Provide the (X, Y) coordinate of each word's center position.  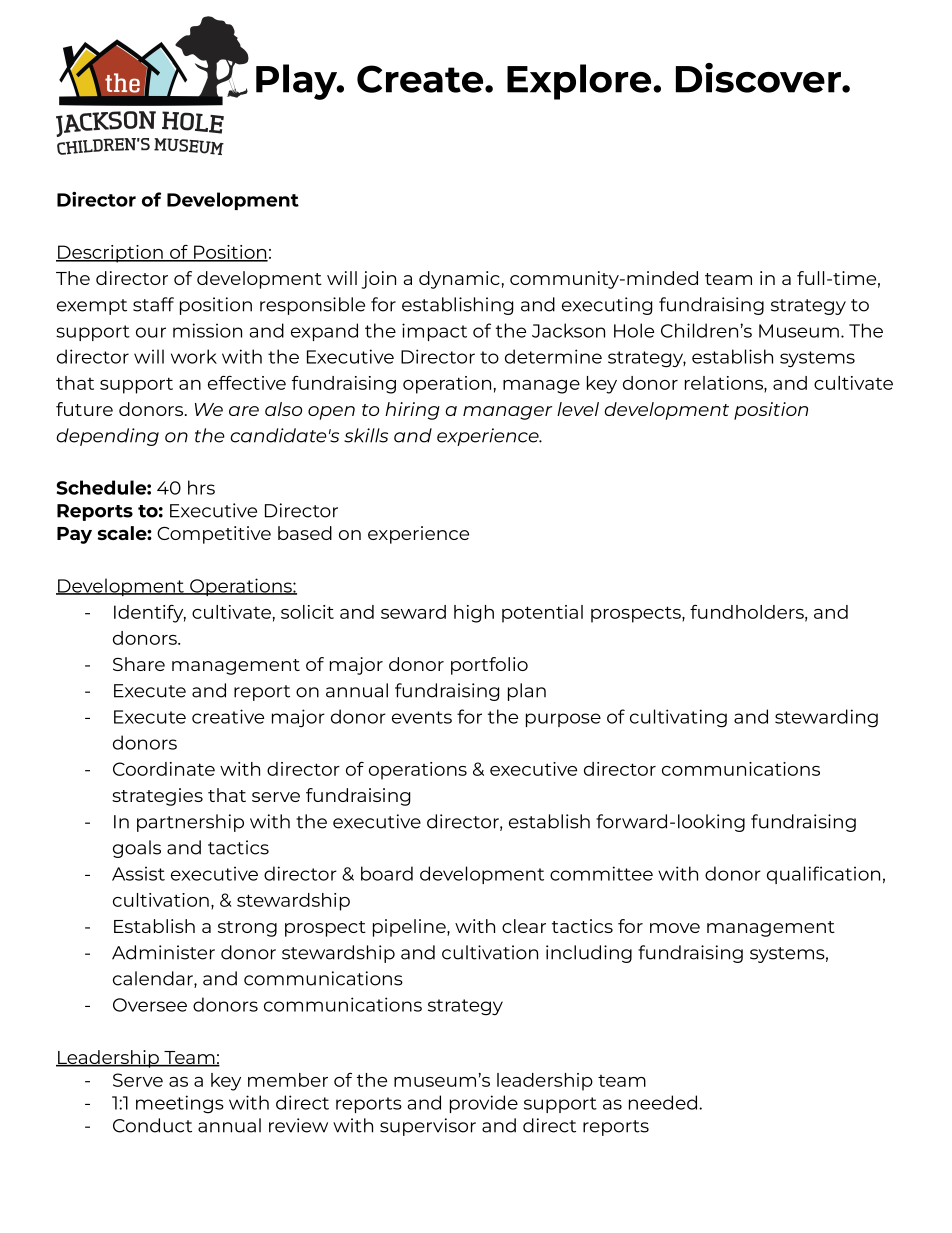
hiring (412, 411)
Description (110, 254)
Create (421, 79)
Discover (759, 78)
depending (107, 437)
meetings (180, 1104)
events (422, 717)
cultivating (678, 718)
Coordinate (164, 769)
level (578, 409)
